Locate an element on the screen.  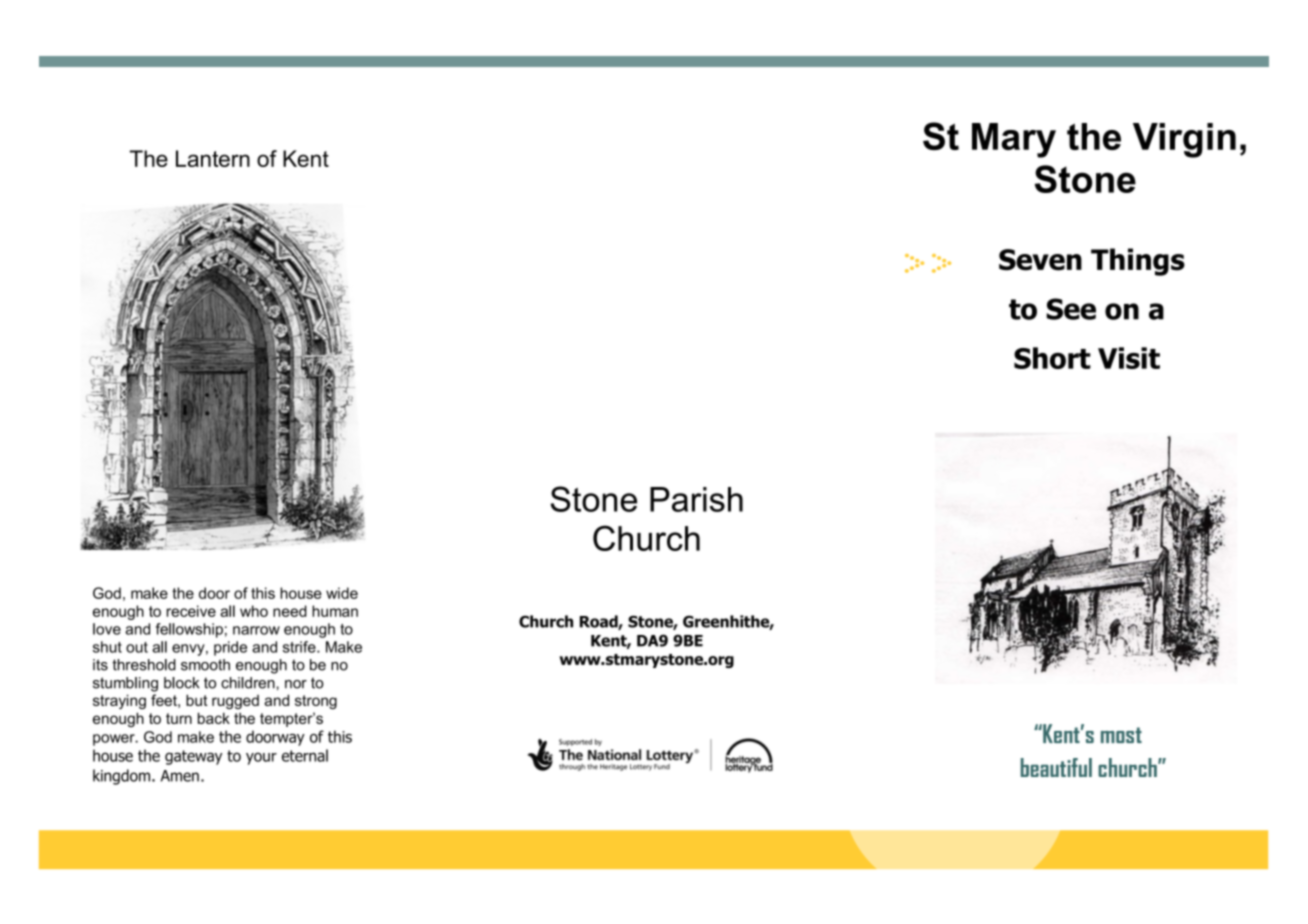
Visit is located at coordinates (1129, 358).
